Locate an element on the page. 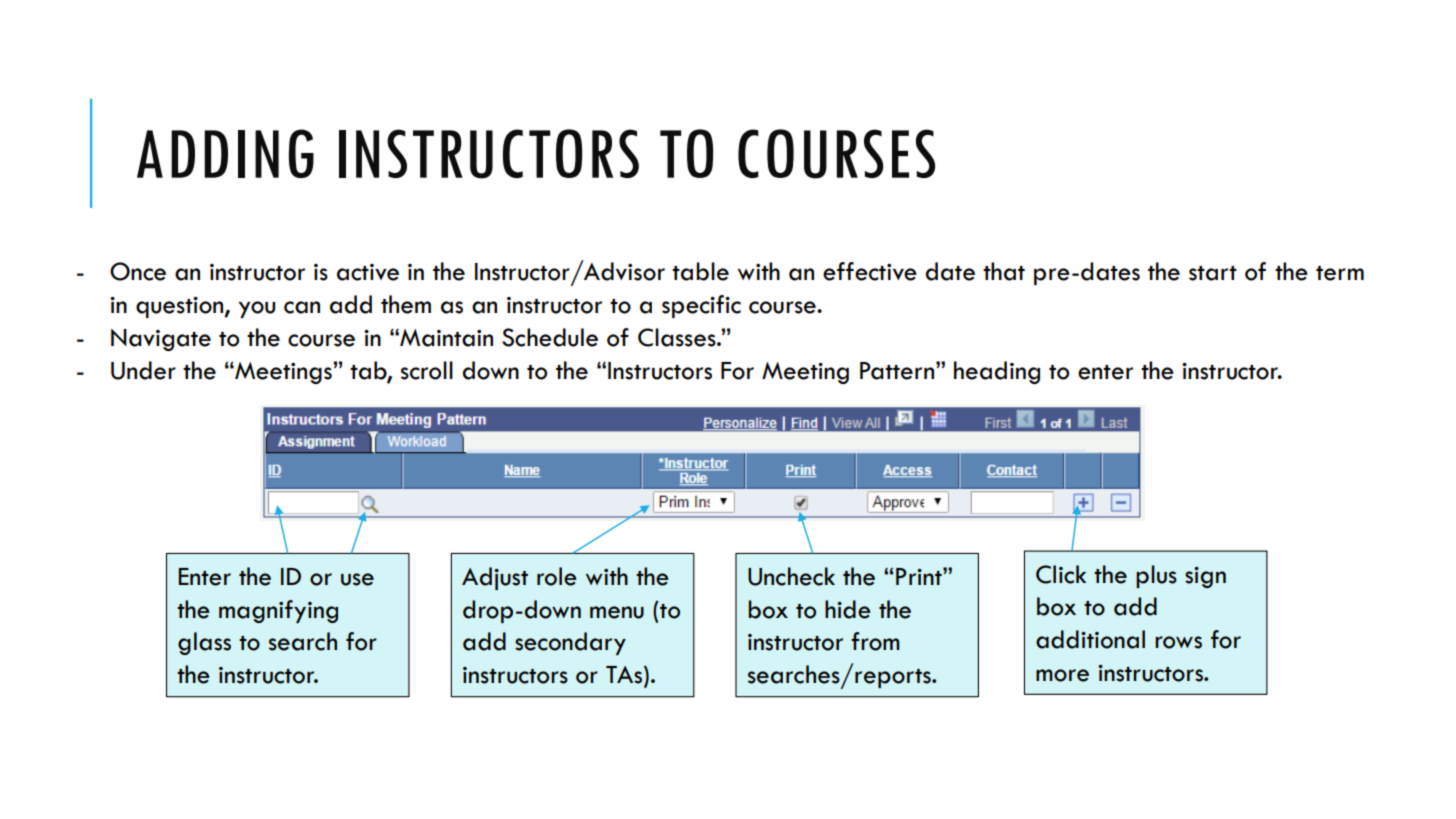  use is located at coordinates (357, 579).
